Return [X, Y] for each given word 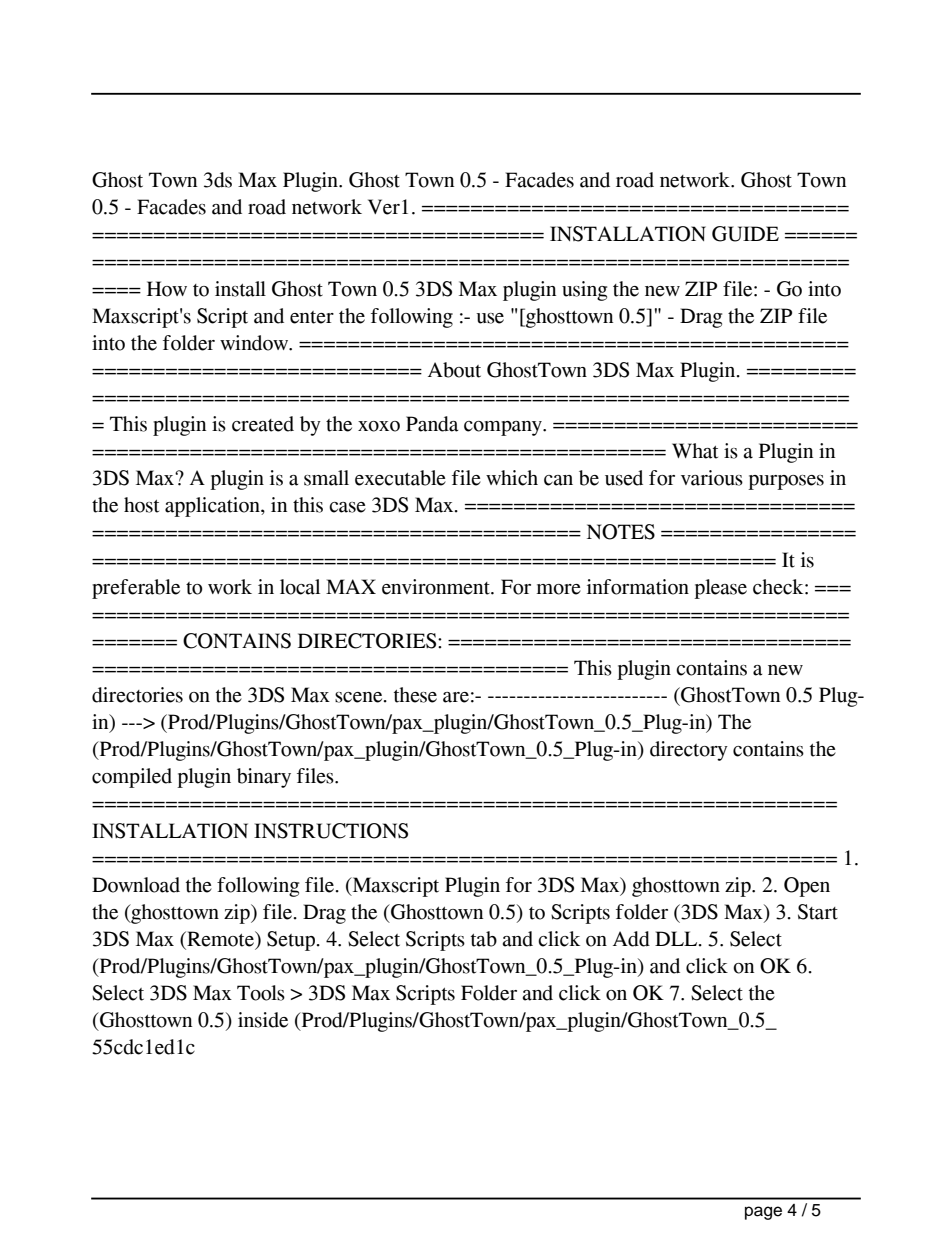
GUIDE [745, 234]
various [712, 478]
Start [818, 912]
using [584, 291]
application [213, 507]
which [512, 478]
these [415, 695]
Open [807, 887]
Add [631, 939]
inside [263, 1020]
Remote [220, 940]
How [167, 289]
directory [689, 751]
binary [264, 778]
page [763, 1213]
